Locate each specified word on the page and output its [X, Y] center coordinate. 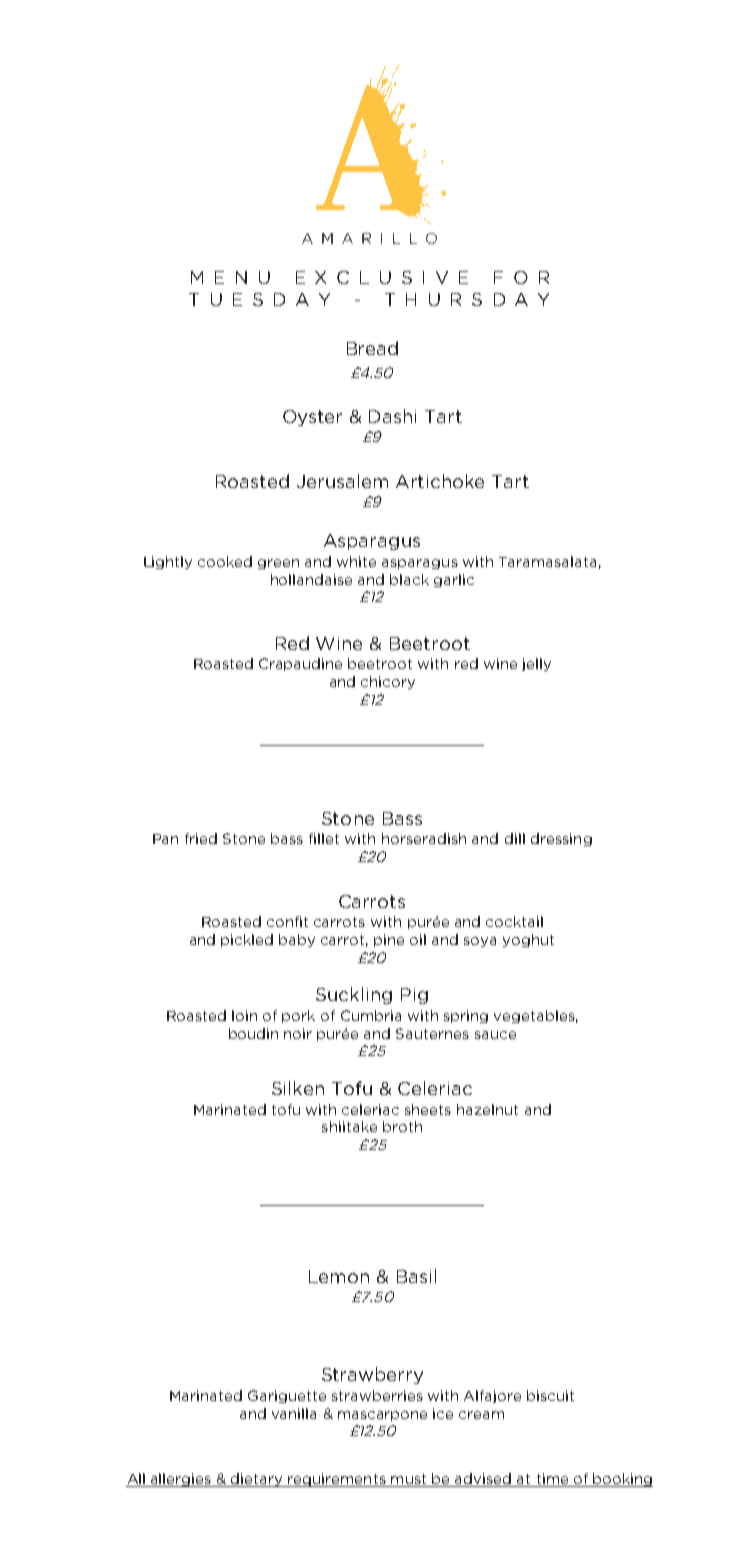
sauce [495, 1035]
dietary [257, 1480]
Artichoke [440, 481]
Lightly [168, 562]
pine [389, 940]
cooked [225, 561]
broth [402, 1126]
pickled [247, 940]
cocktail [514, 921]
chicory [388, 682]
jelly [536, 664]
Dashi [392, 416]
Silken [298, 1088]
